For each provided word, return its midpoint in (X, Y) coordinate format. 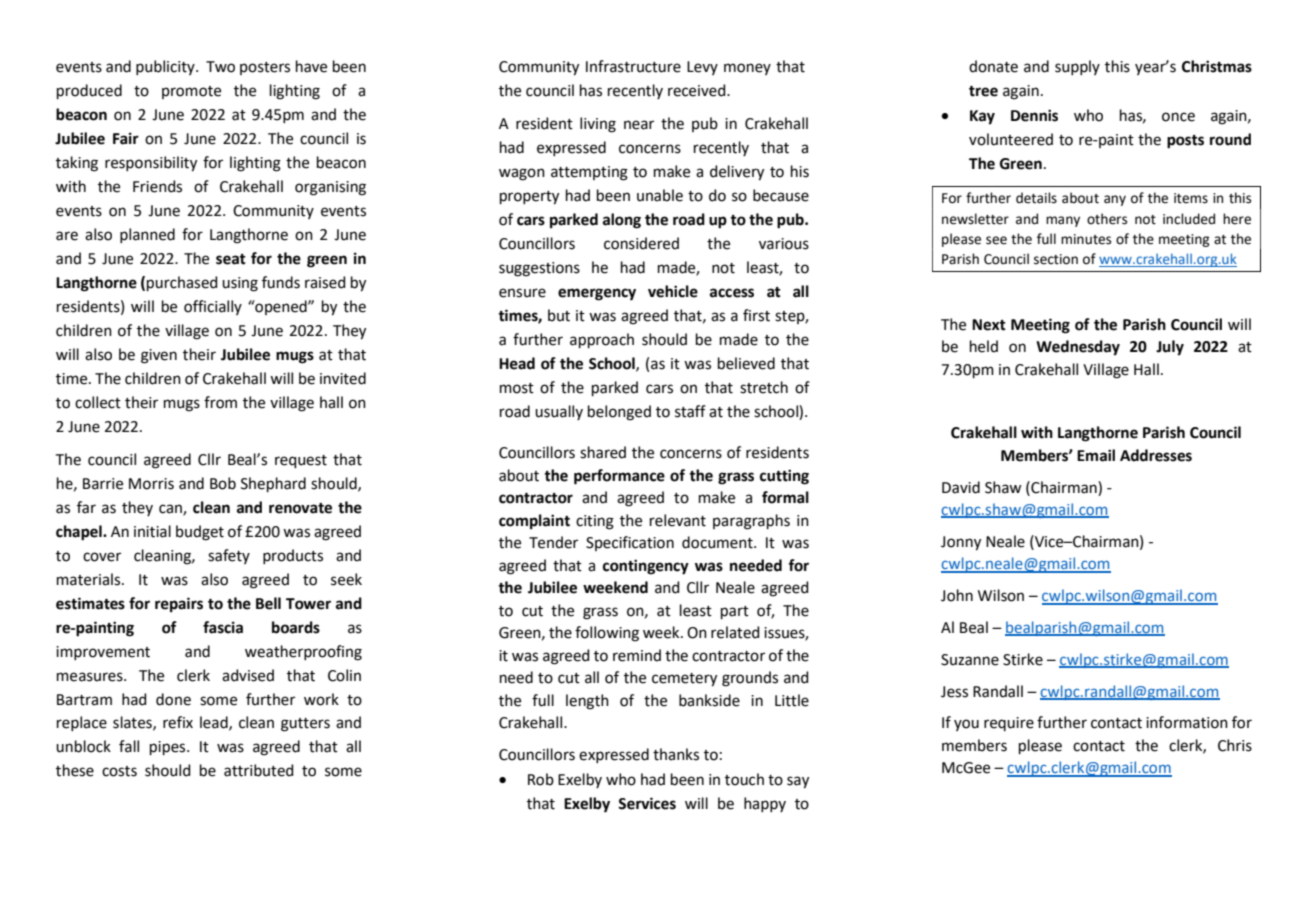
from (220, 402)
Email (1096, 455)
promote (191, 92)
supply (1077, 67)
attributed (259, 770)
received (698, 90)
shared (603, 452)
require (1009, 724)
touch (744, 779)
